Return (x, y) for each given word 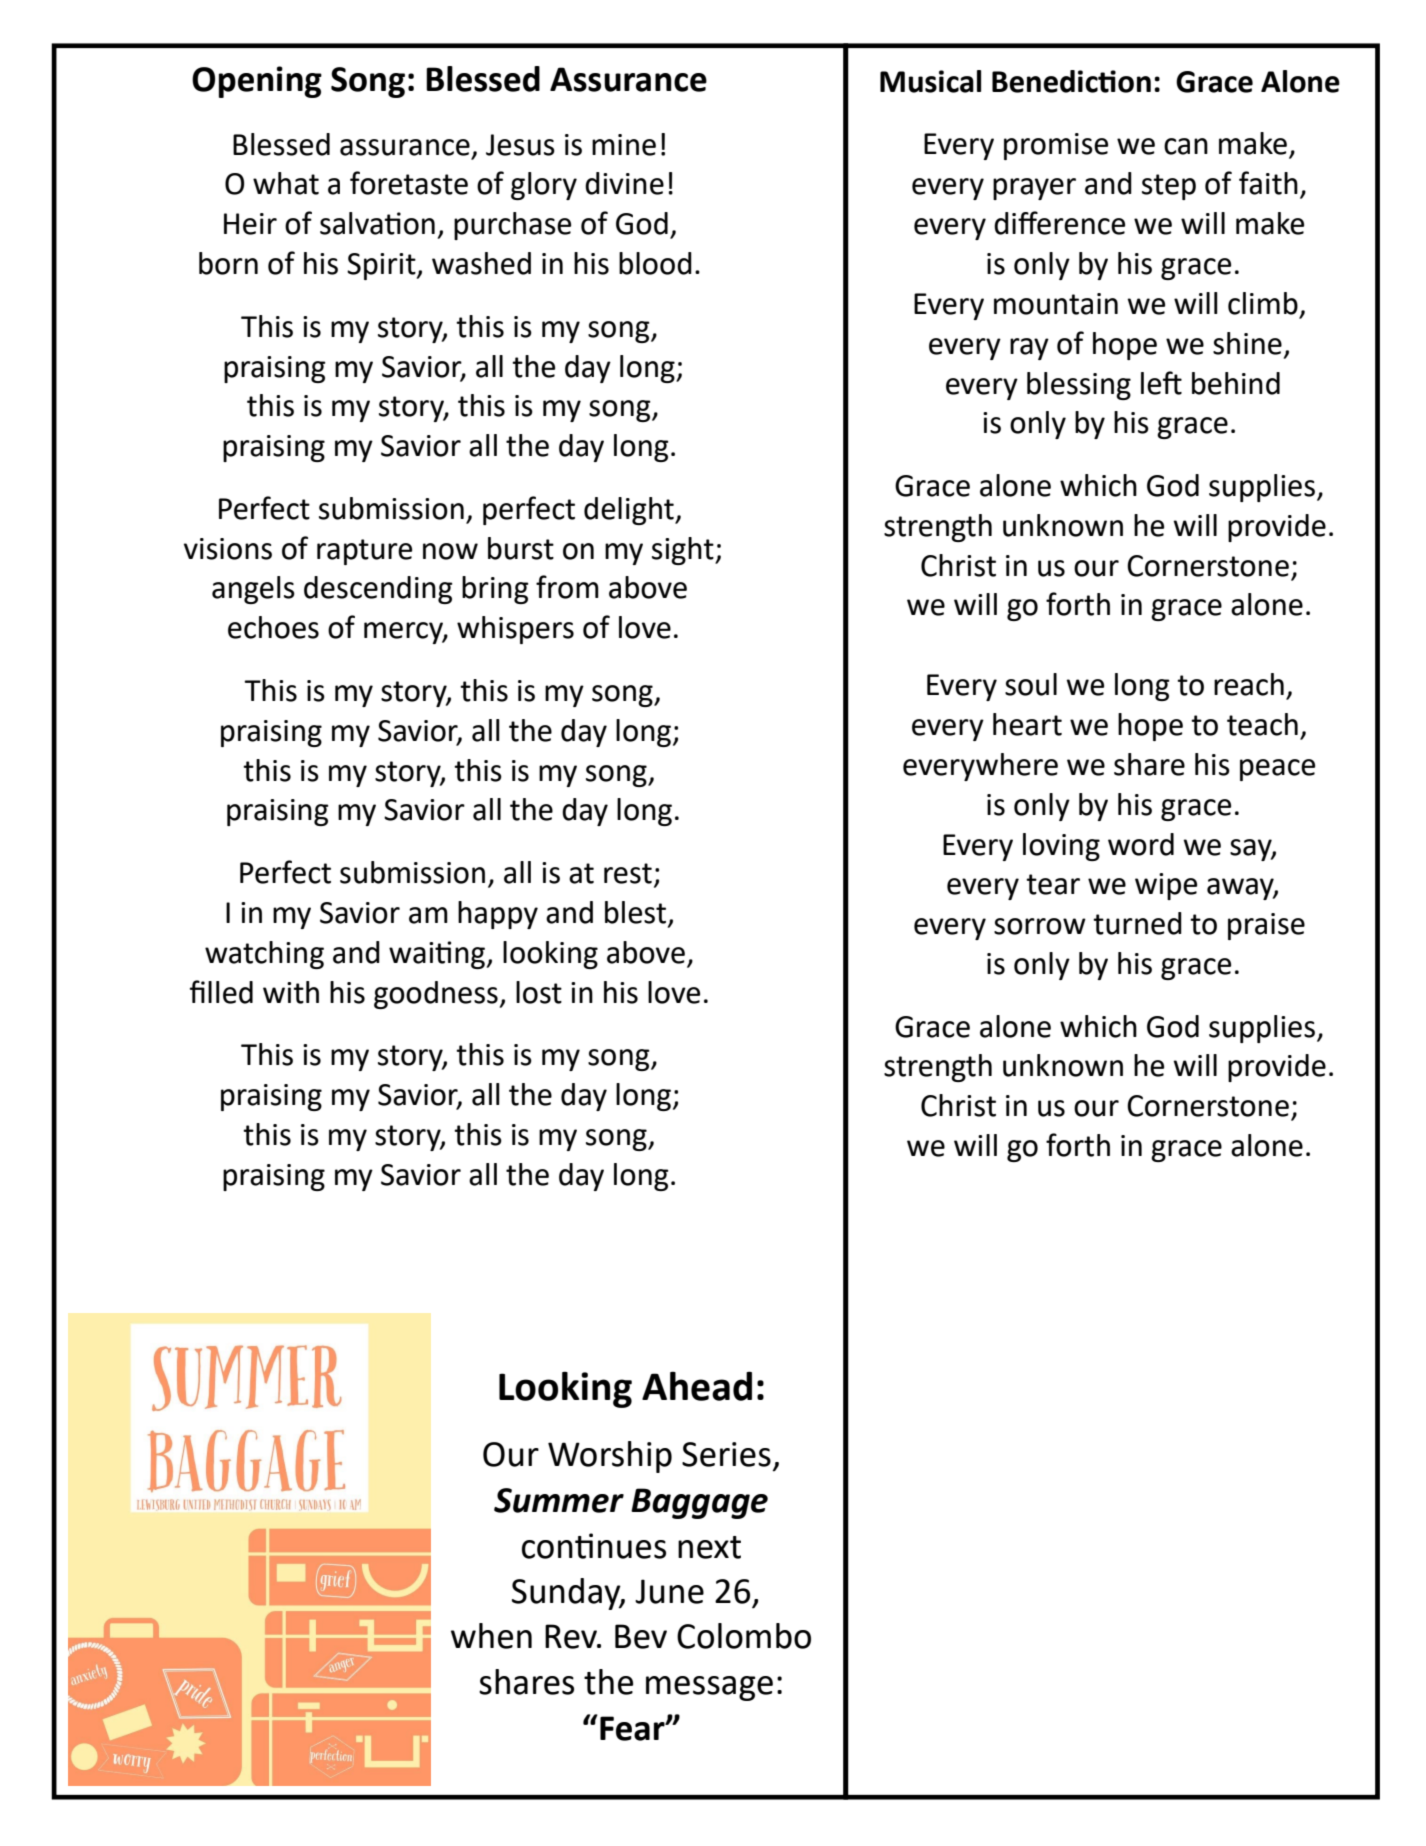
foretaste (409, 183)
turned (1137, 923)
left (1161, 383)
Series (726, 1454)
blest (637, 913)
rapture (364, 552)
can (1186, 146)
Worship (610, 1457)
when (491, 1636)
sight (684, 551)
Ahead (697, 1386)
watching (264, 955)
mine (624, 145)
